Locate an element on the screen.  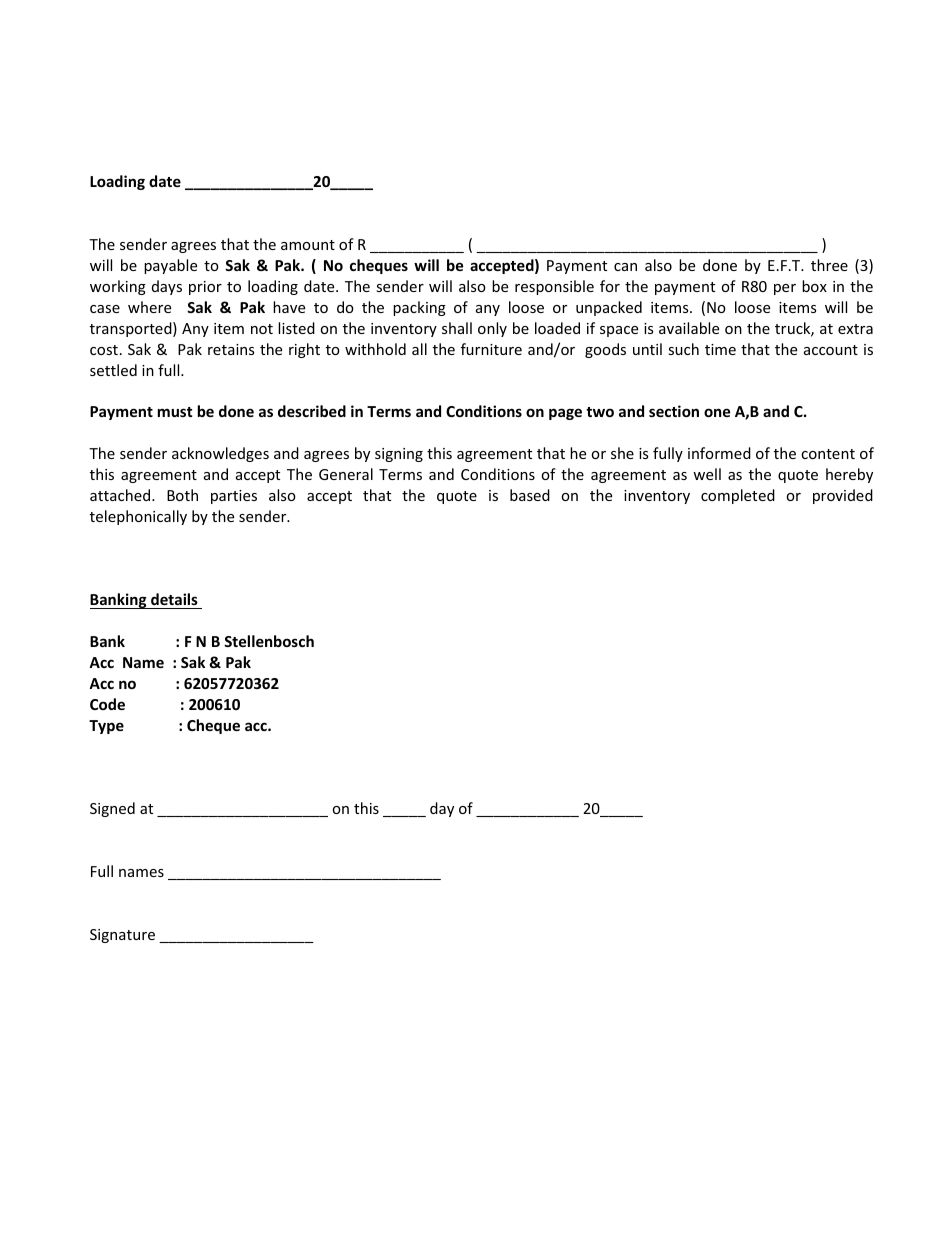
payable is located at coordinates (170, 266).
